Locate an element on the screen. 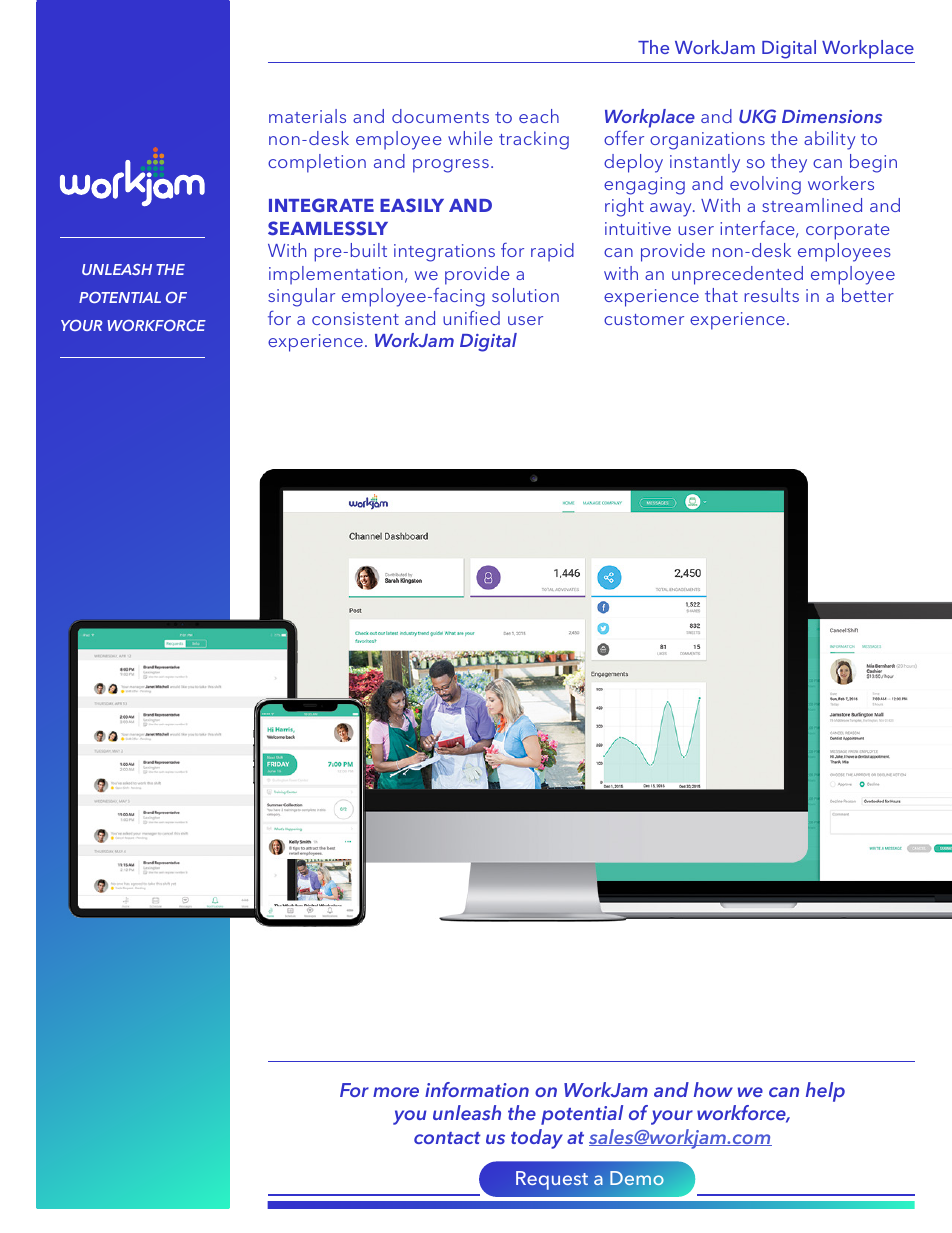 The width and height of the screenshot is (952, 1233). more is located at coordinates (396, 1092).
